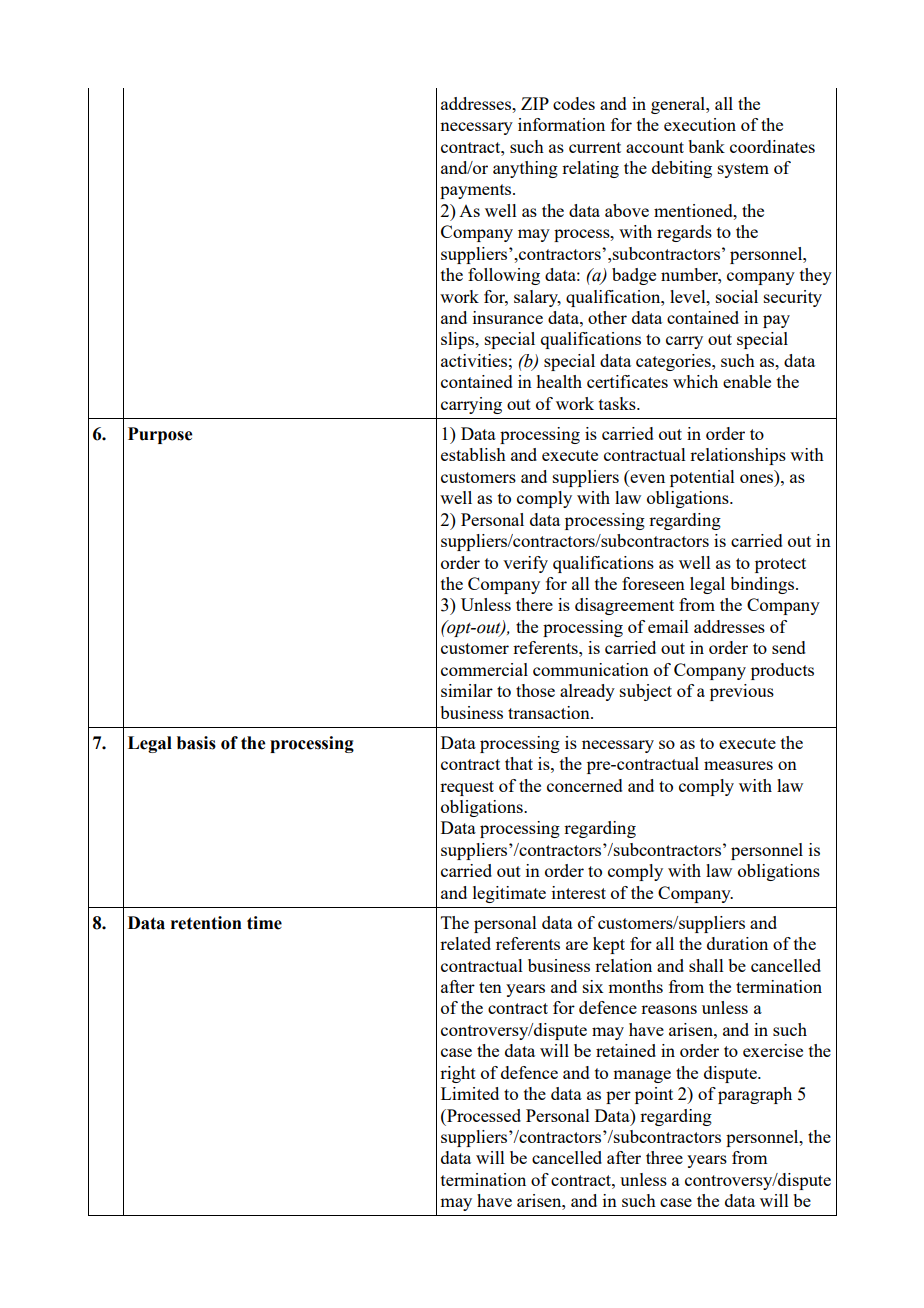 Image resolution: width=924 pixels, height=1308 pixels. I want to click on slips, so click(459, 340).
